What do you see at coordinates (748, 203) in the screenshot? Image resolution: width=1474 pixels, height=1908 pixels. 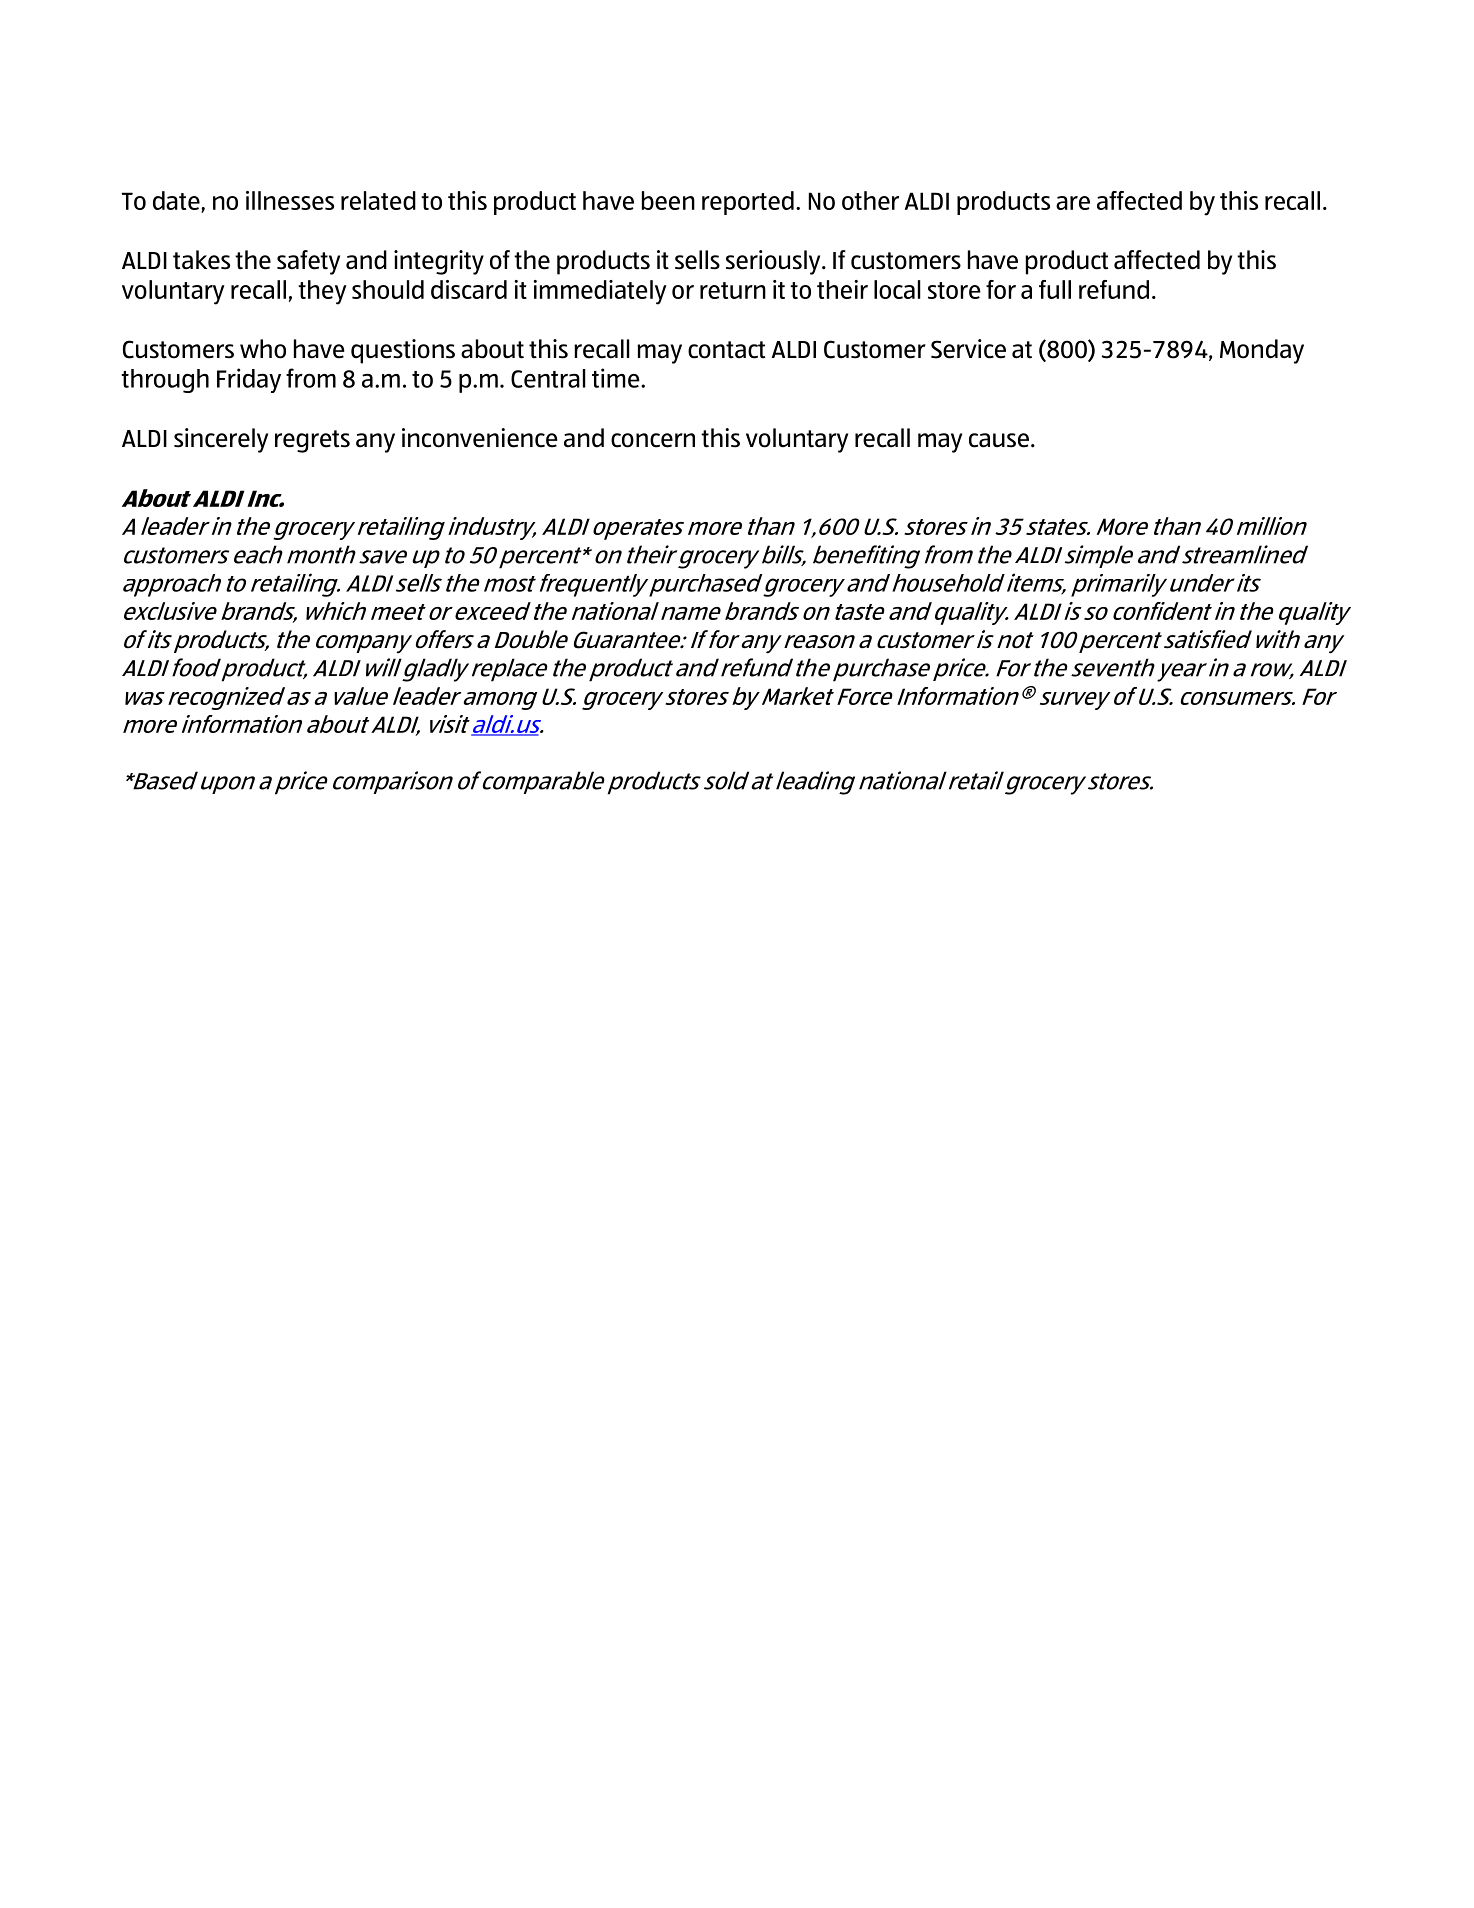 I see `reported` at bounding box center [748, 203].
